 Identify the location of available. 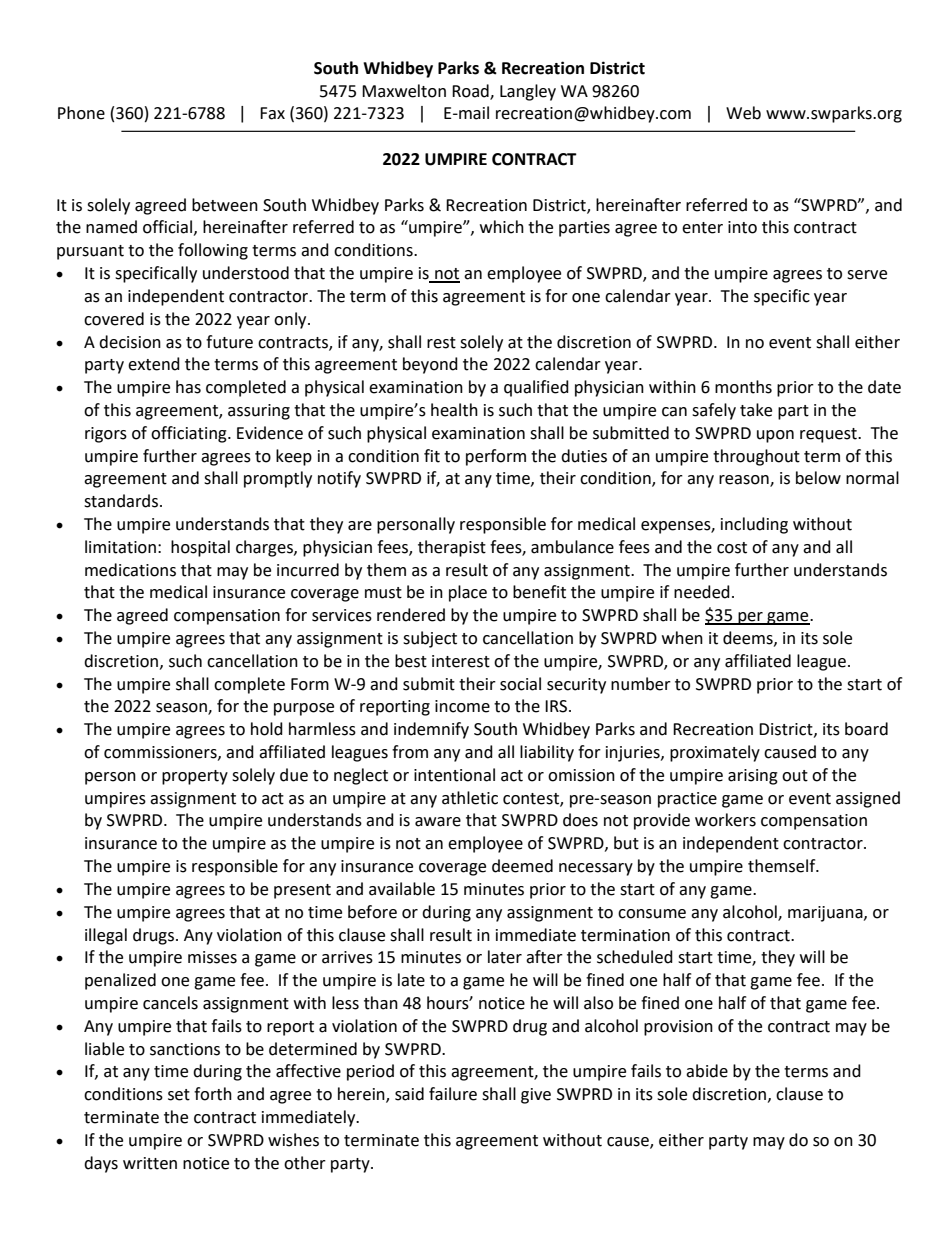
(402, 889).
